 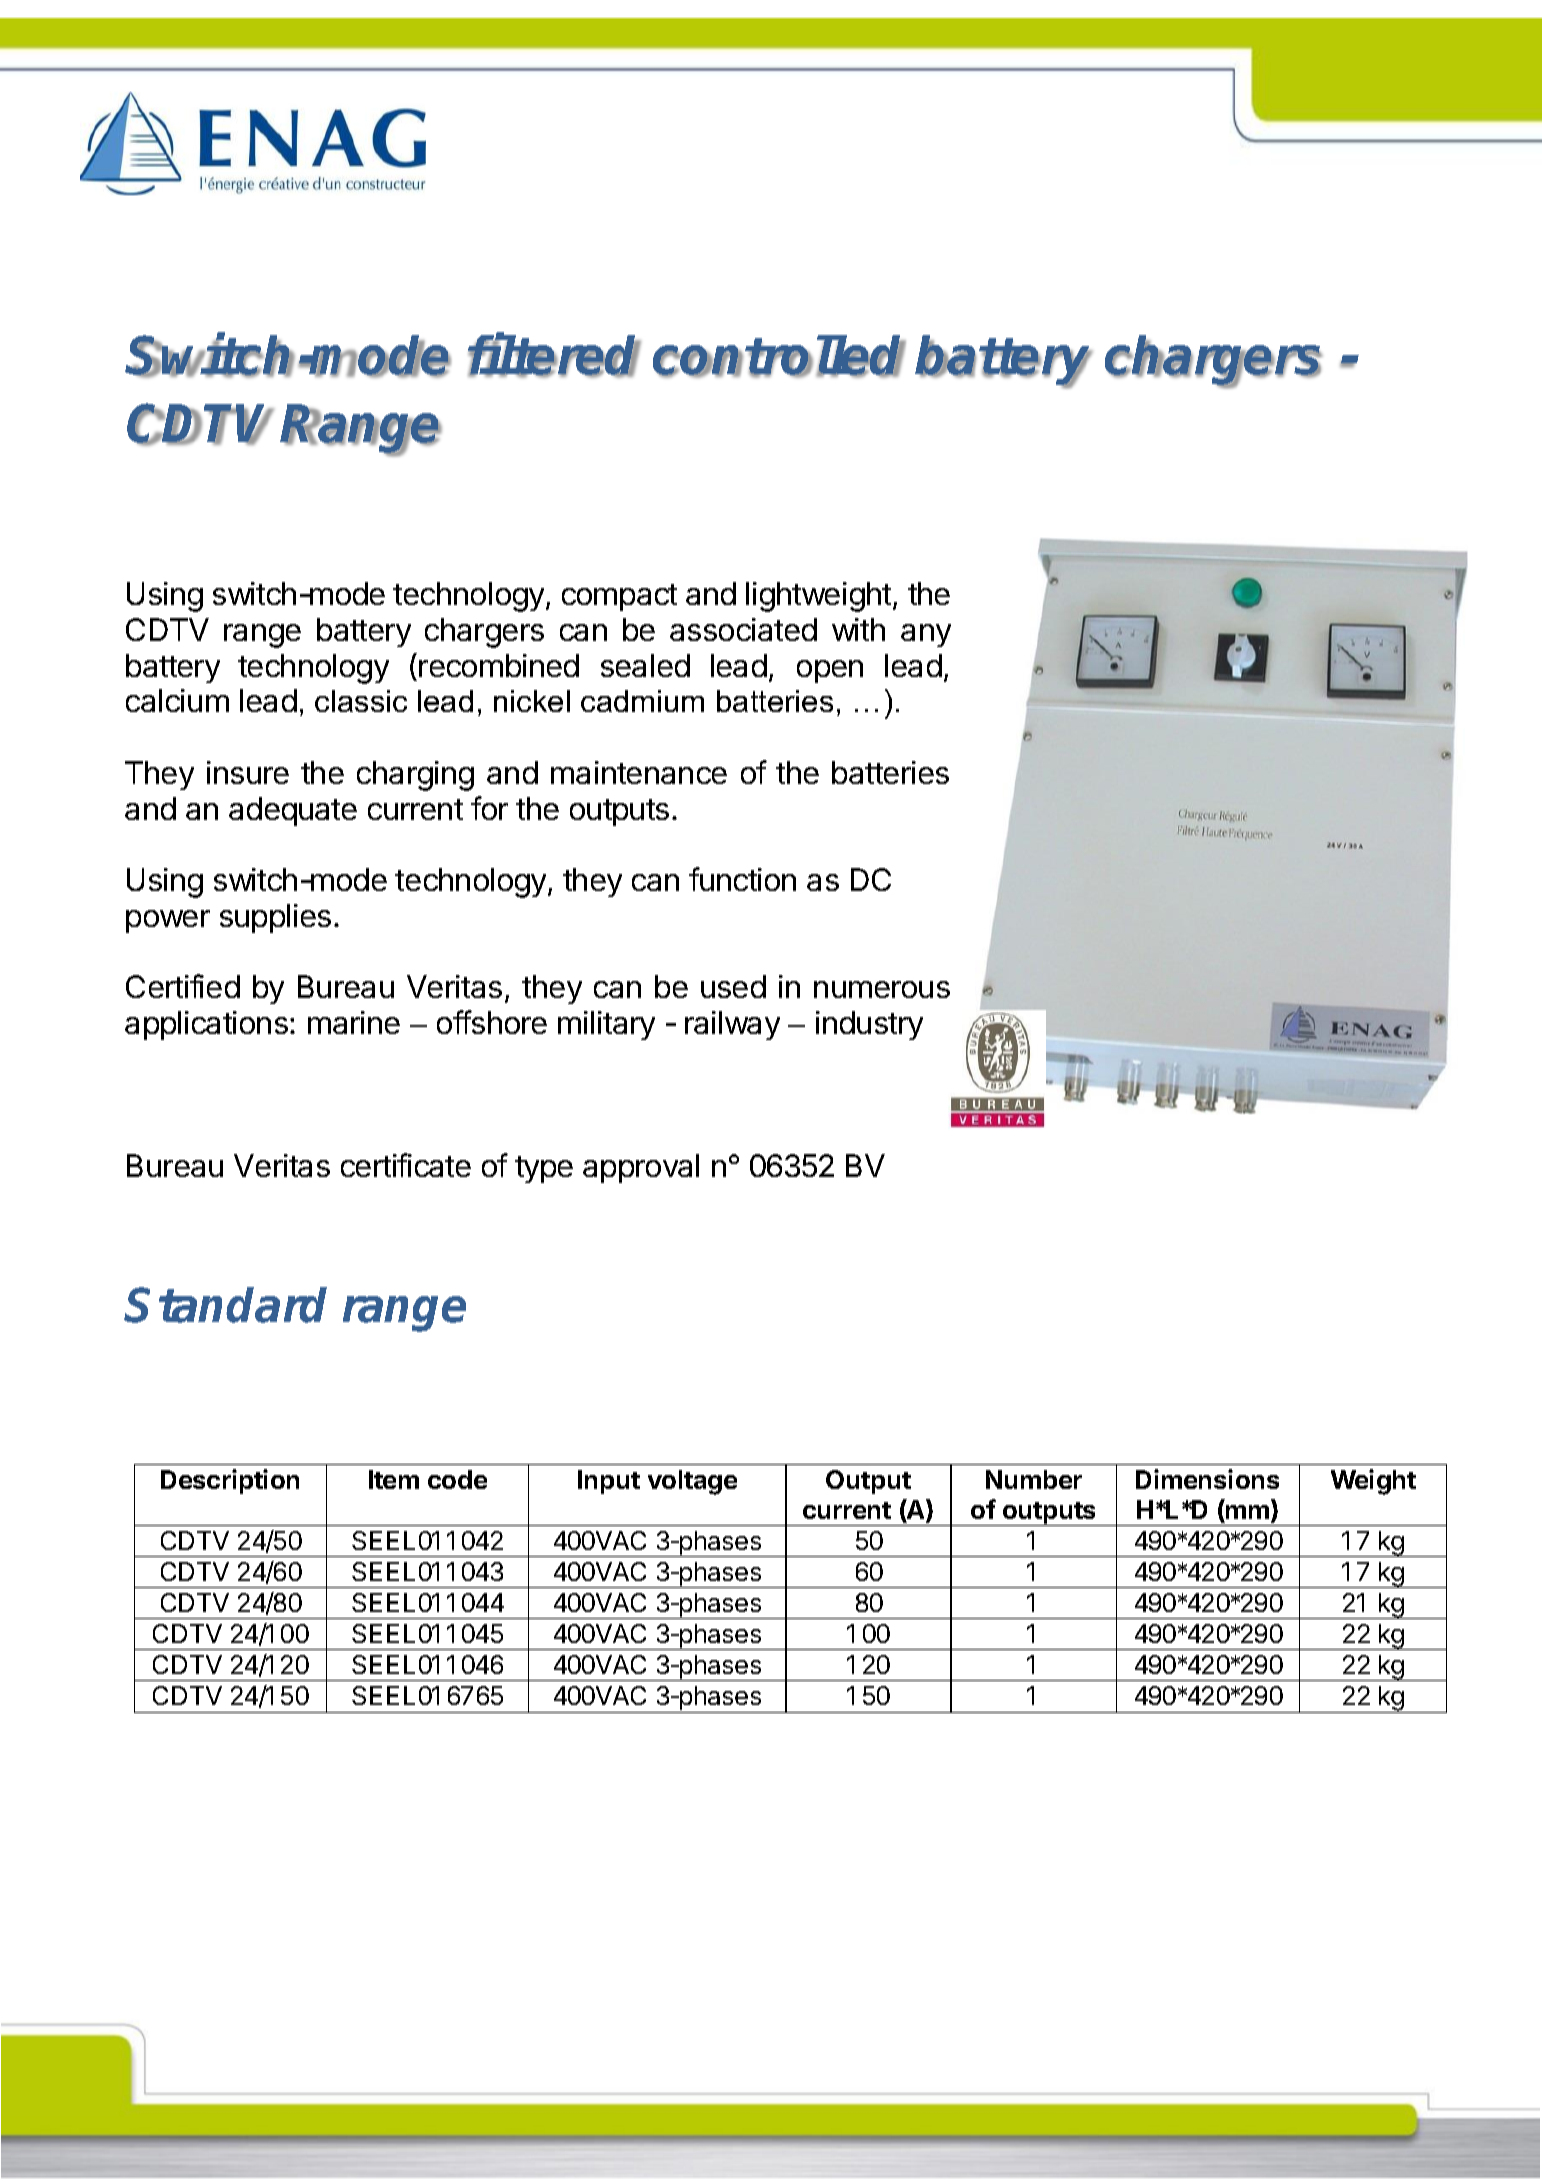 I want to click on controlled, so click(x=779, y=356).
